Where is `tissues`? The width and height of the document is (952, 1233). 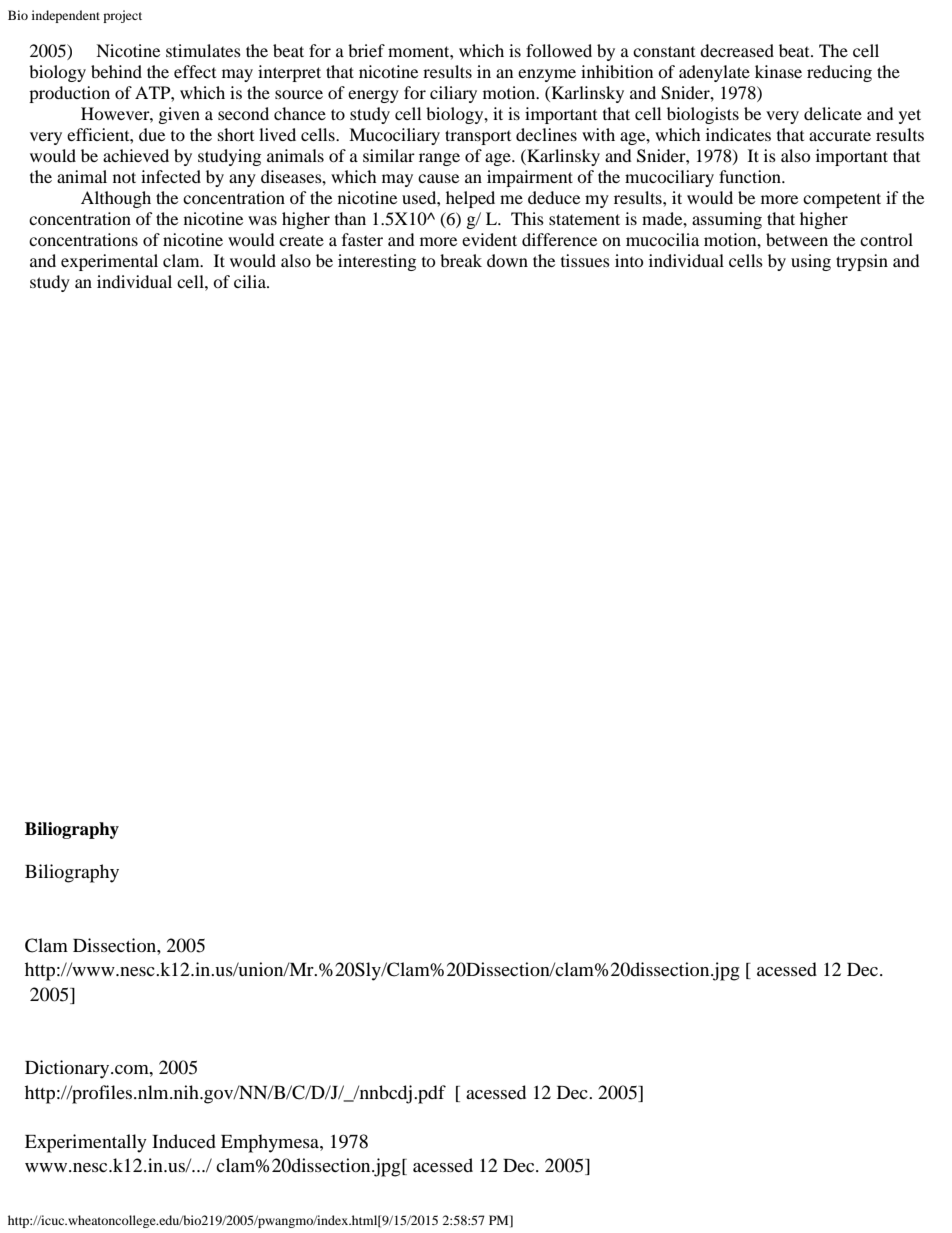
tissues is located at coordinates (585, 260).
